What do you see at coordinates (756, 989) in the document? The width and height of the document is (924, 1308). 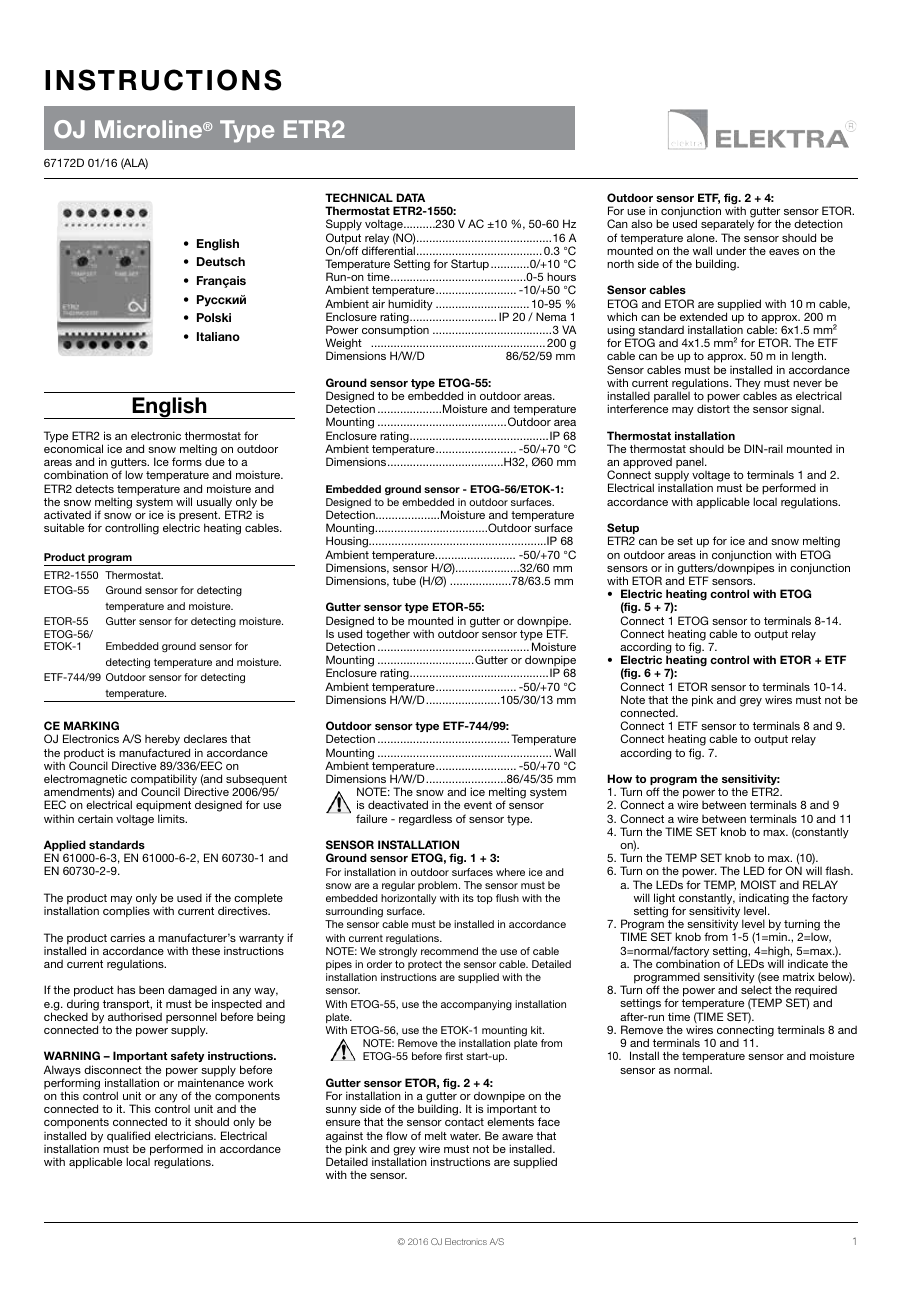 I see `select` at bounding box center [756, 989].
